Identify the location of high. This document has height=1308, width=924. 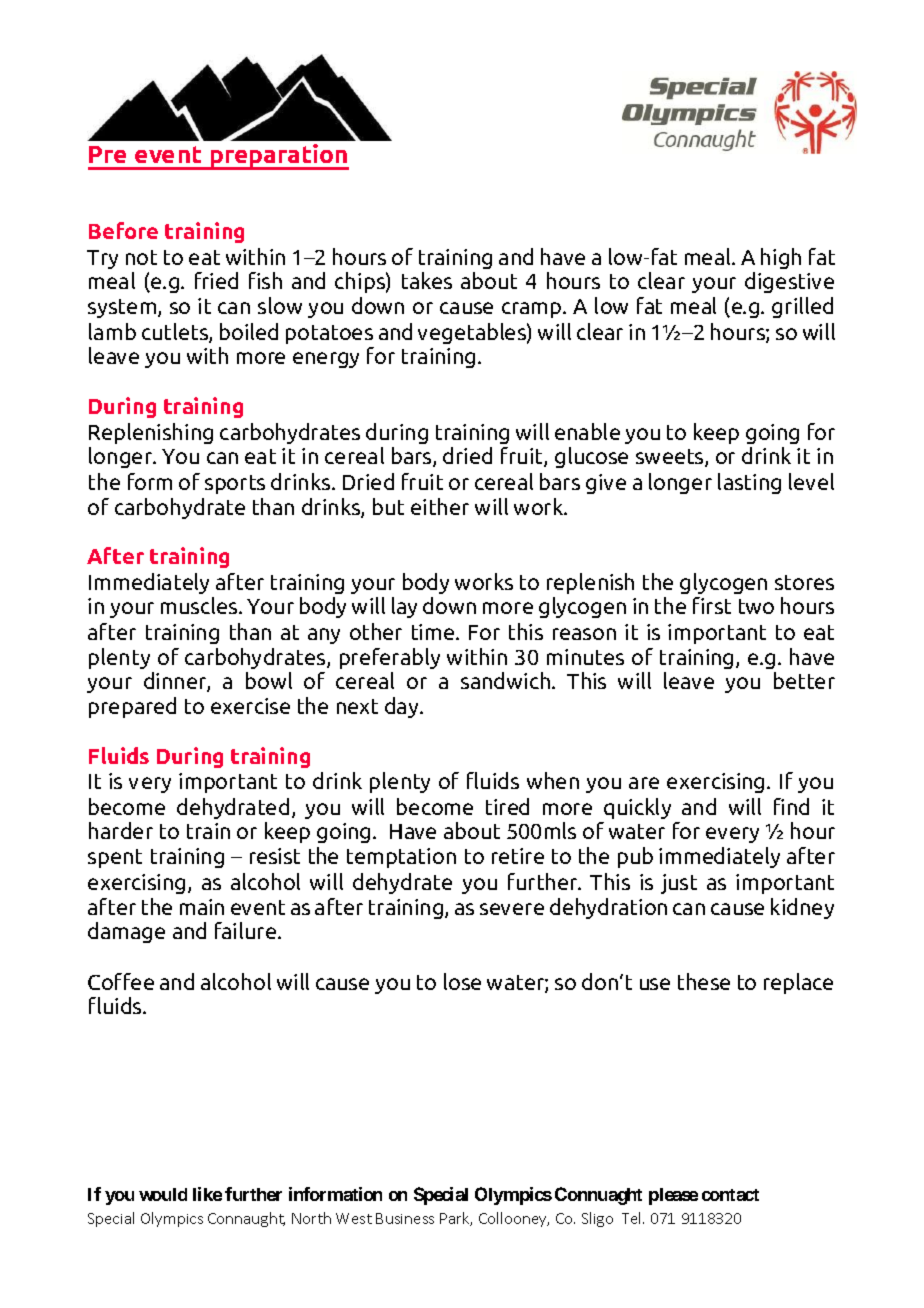
(781, 258).
